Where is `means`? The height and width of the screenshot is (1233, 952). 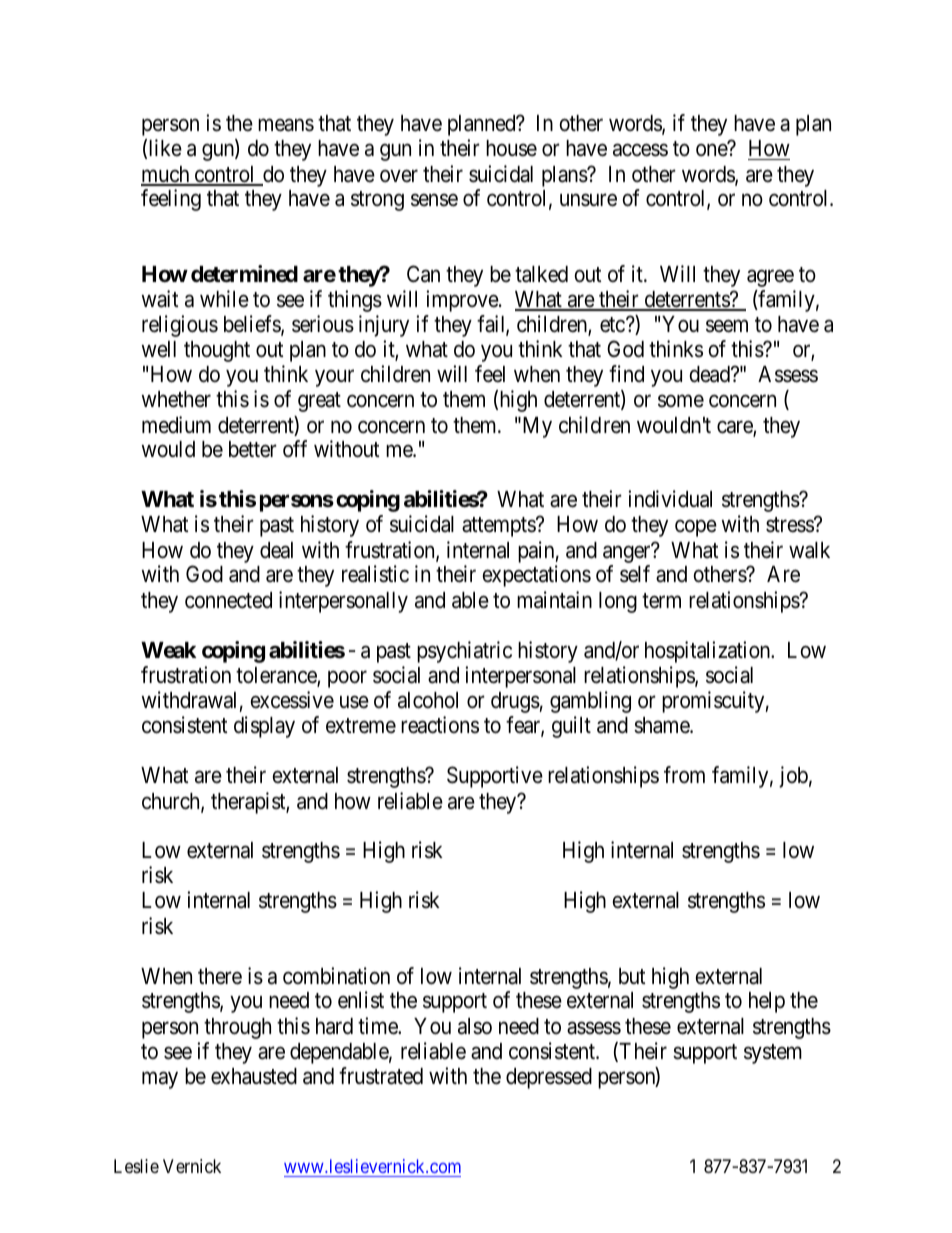 means is located at coordinates (286, 125).
